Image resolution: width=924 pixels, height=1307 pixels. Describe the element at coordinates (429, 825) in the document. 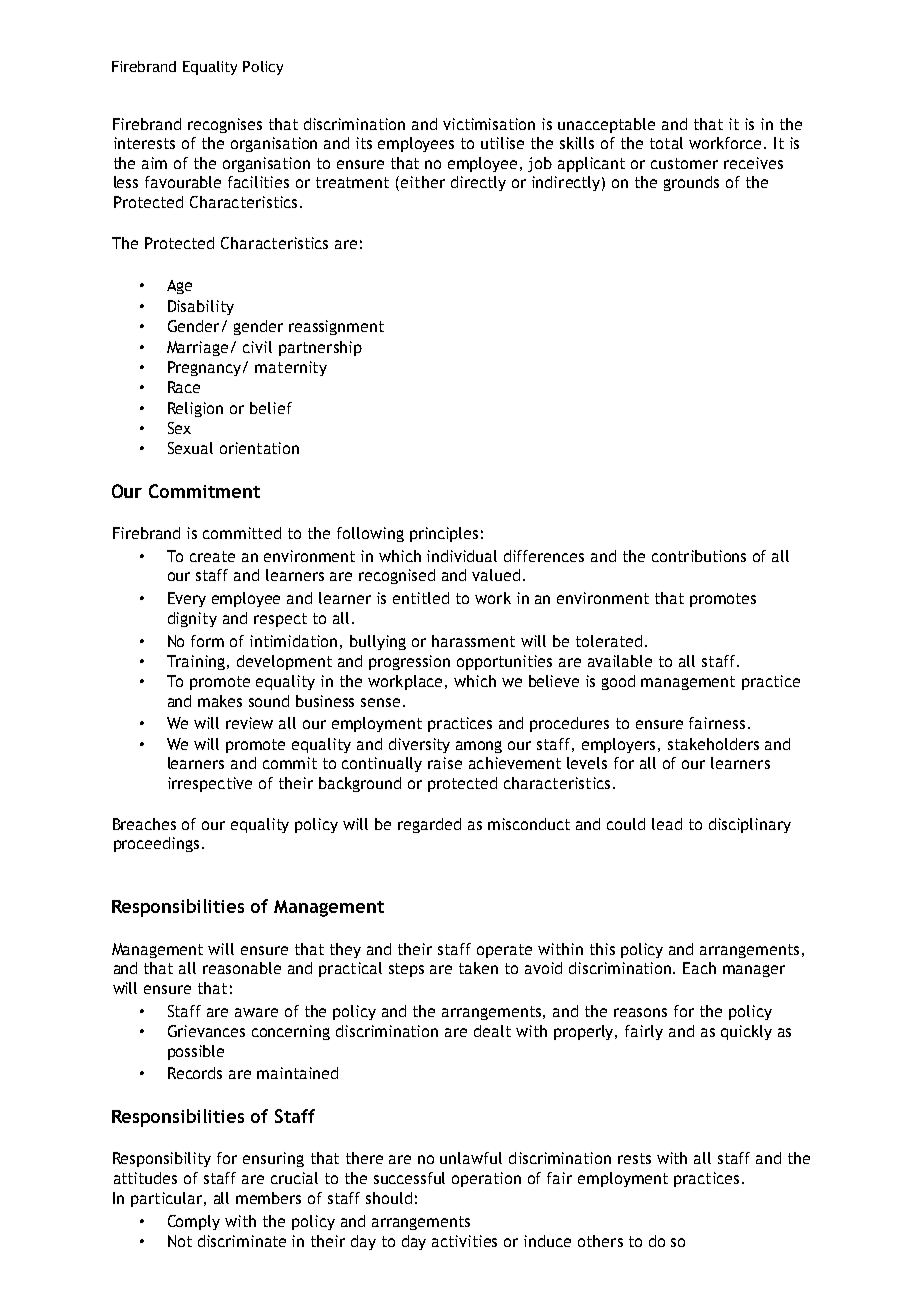

I see `regarded` at that location.
